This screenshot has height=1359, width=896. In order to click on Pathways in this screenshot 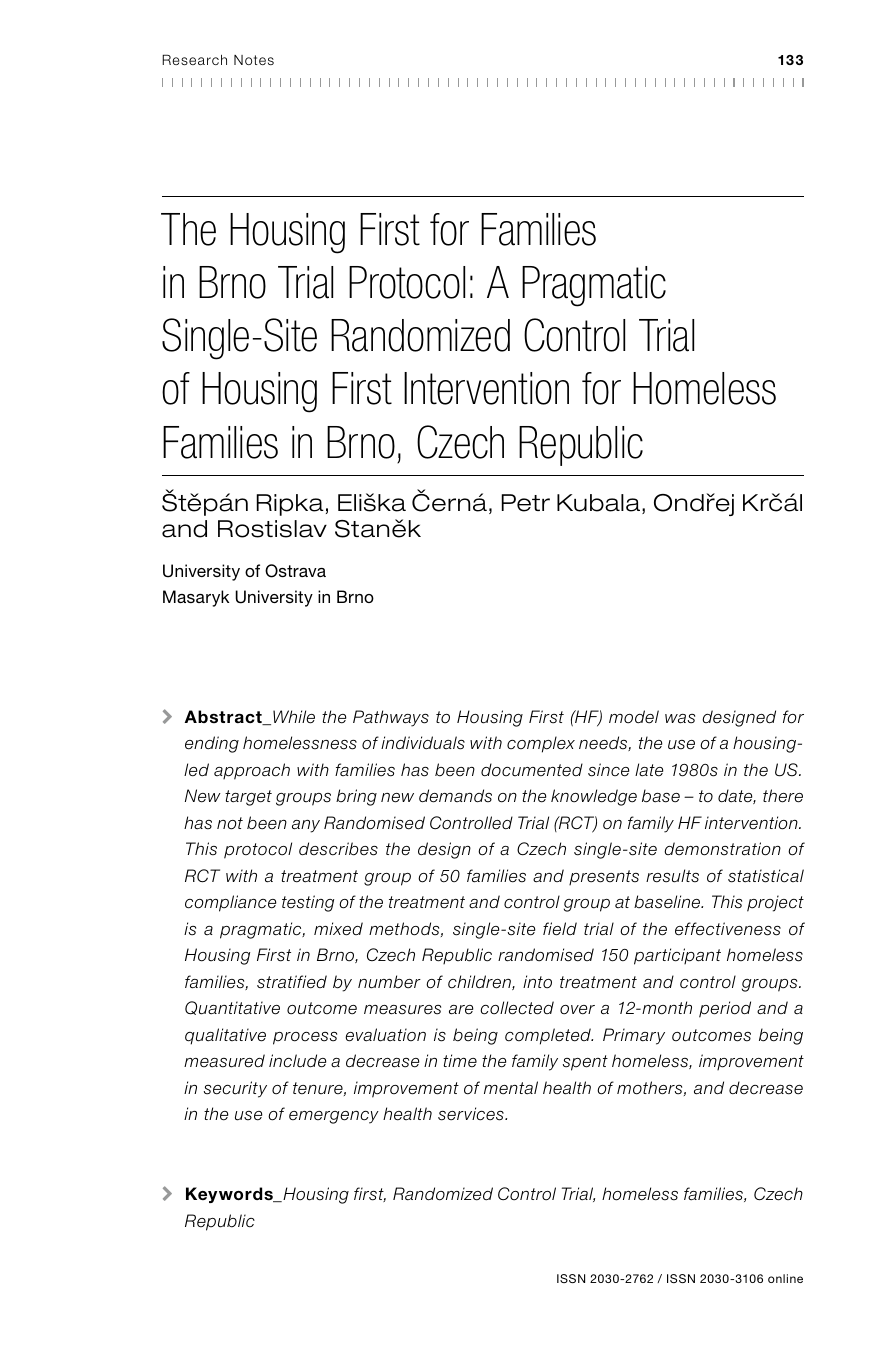, I will do `click(391, 718)`.
